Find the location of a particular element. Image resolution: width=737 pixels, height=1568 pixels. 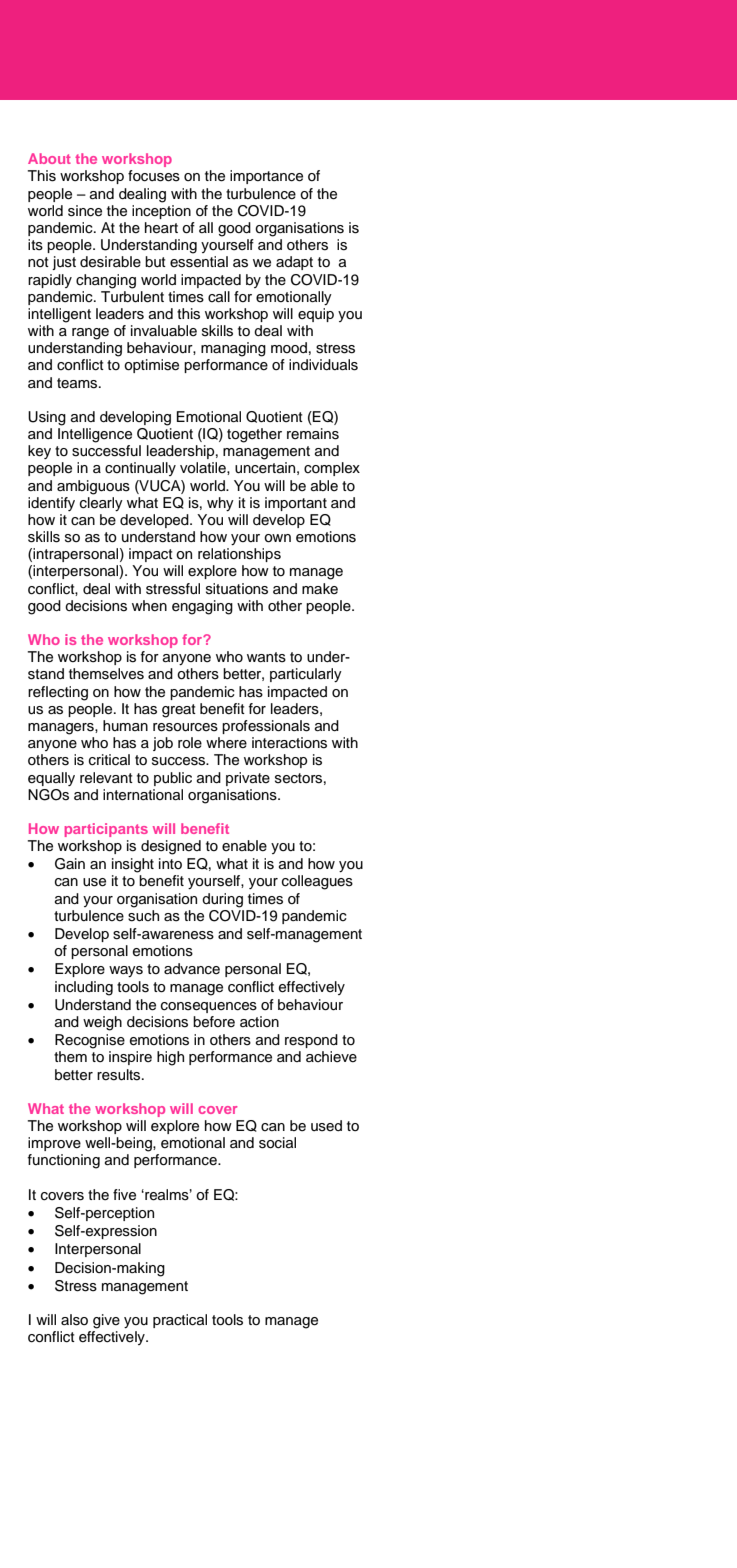

practical is located at coordinates (180, 1321).
